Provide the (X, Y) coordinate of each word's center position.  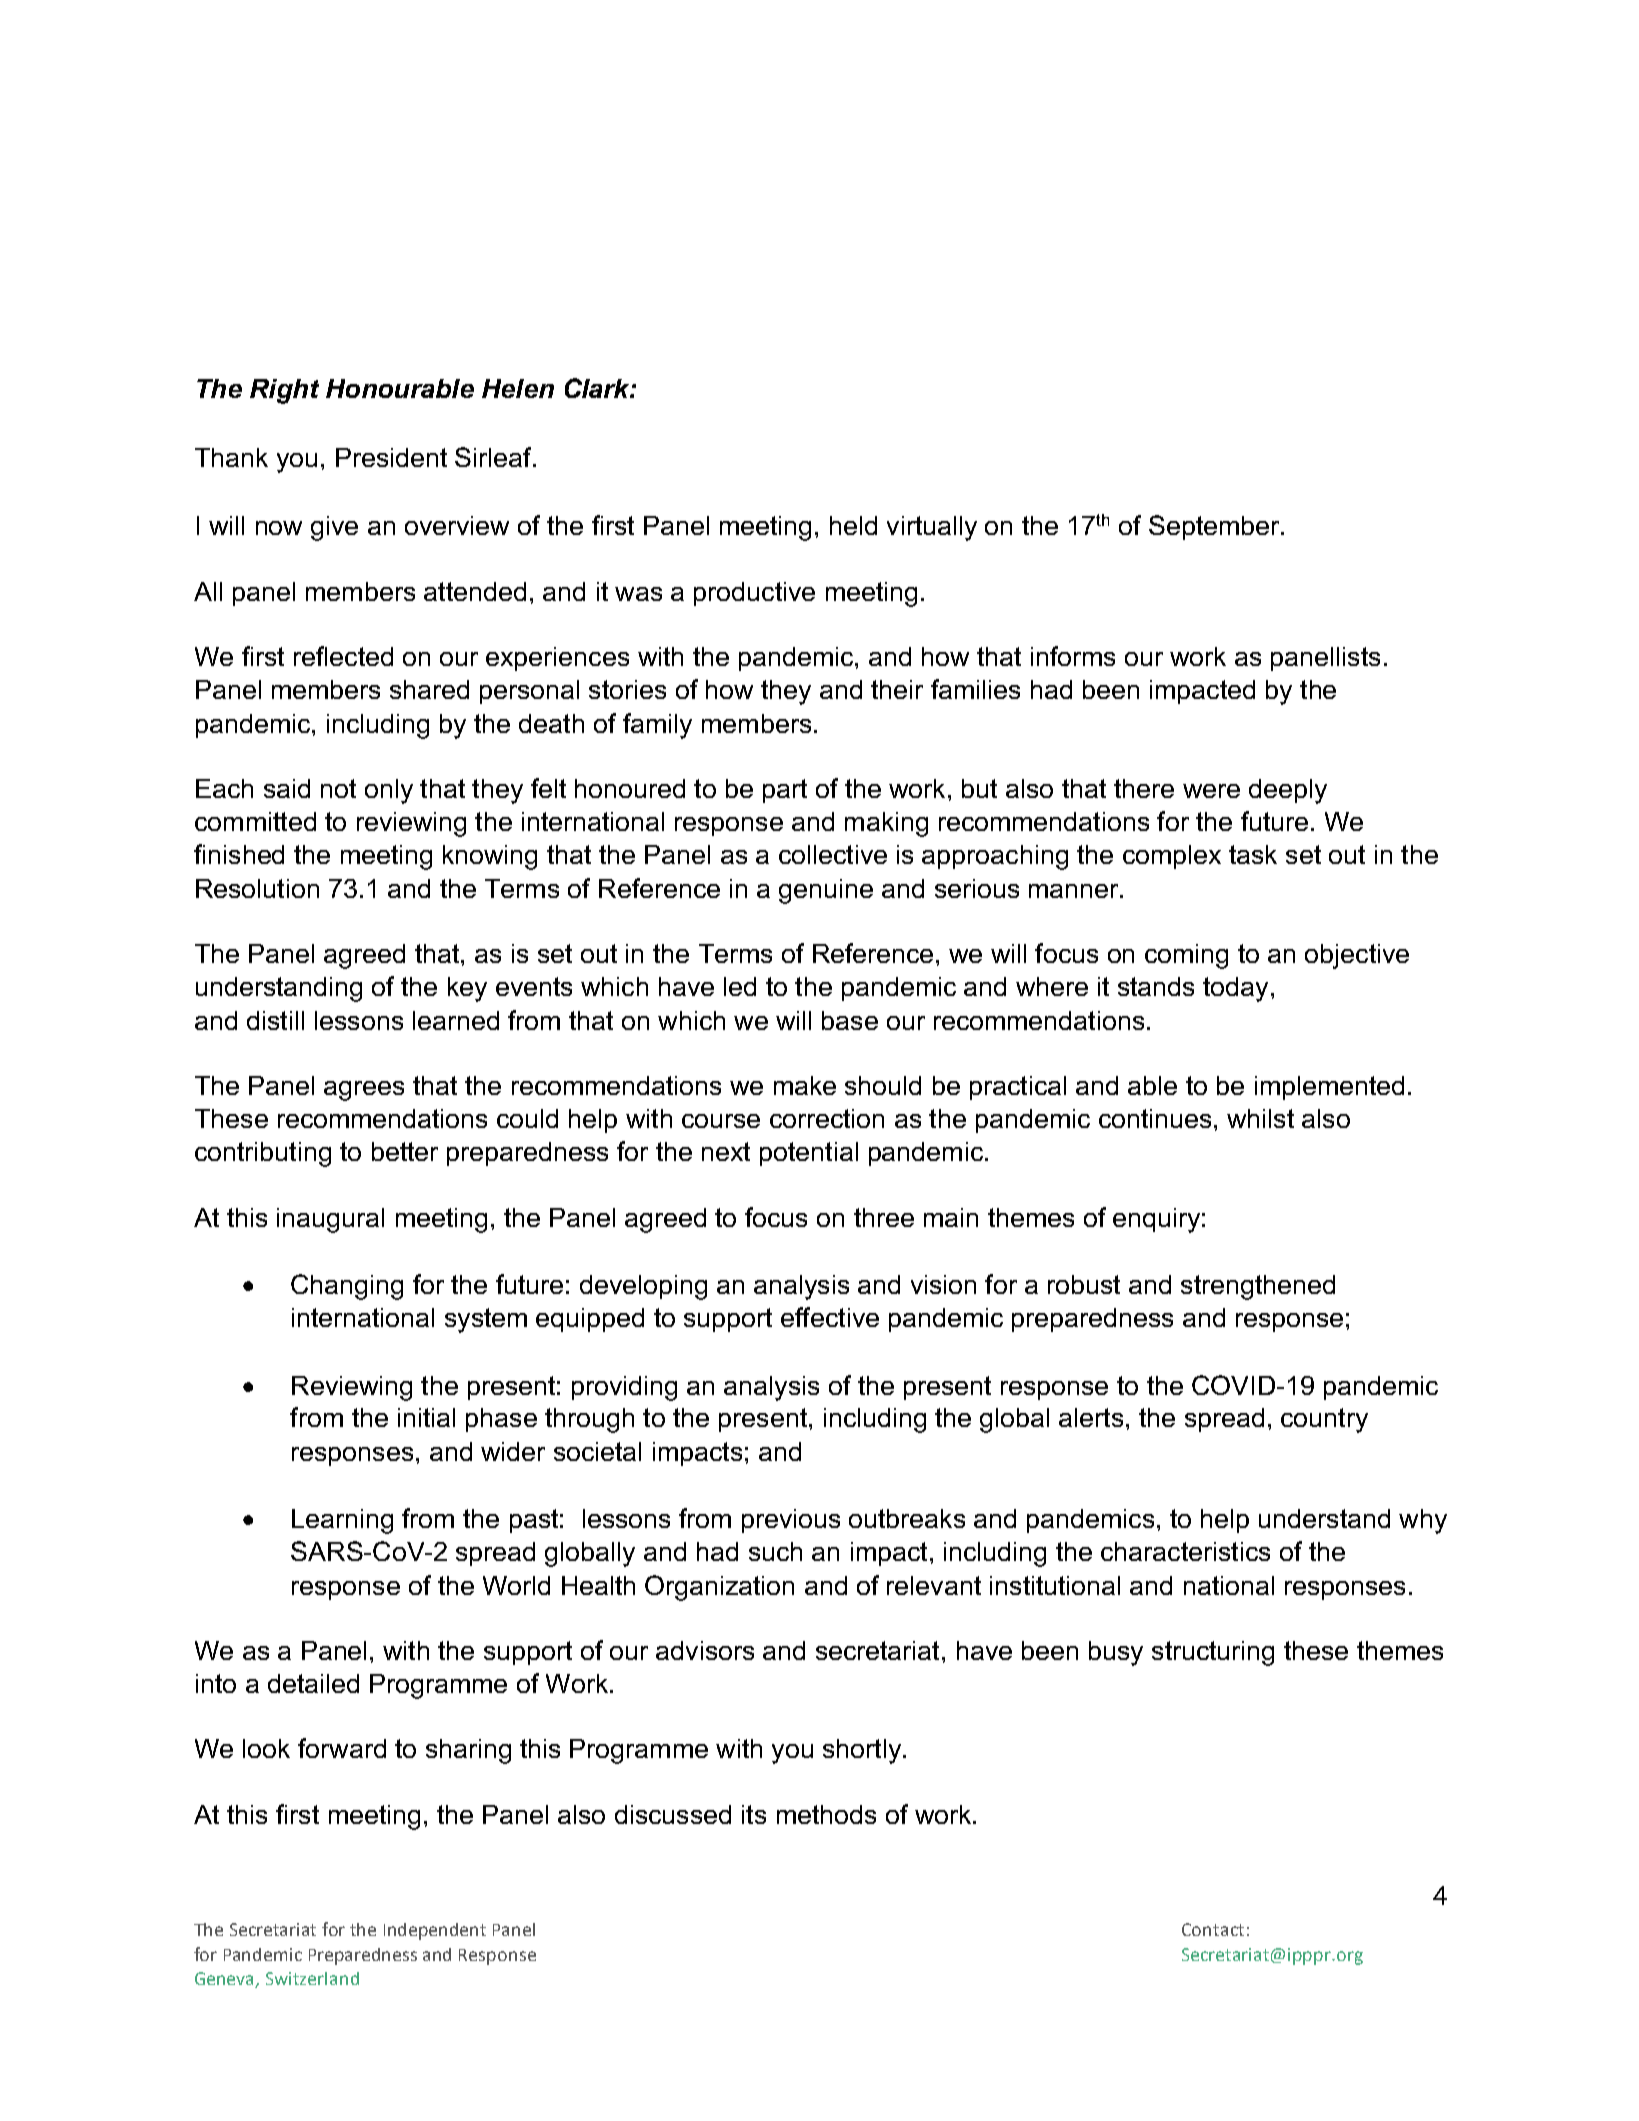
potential (809, 1154)
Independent (435, 1931)
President (391, 457)
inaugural (330, 1220)
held (853, 525)
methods (826, 1814)
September (1215, 527)
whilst (1260, 1118)
